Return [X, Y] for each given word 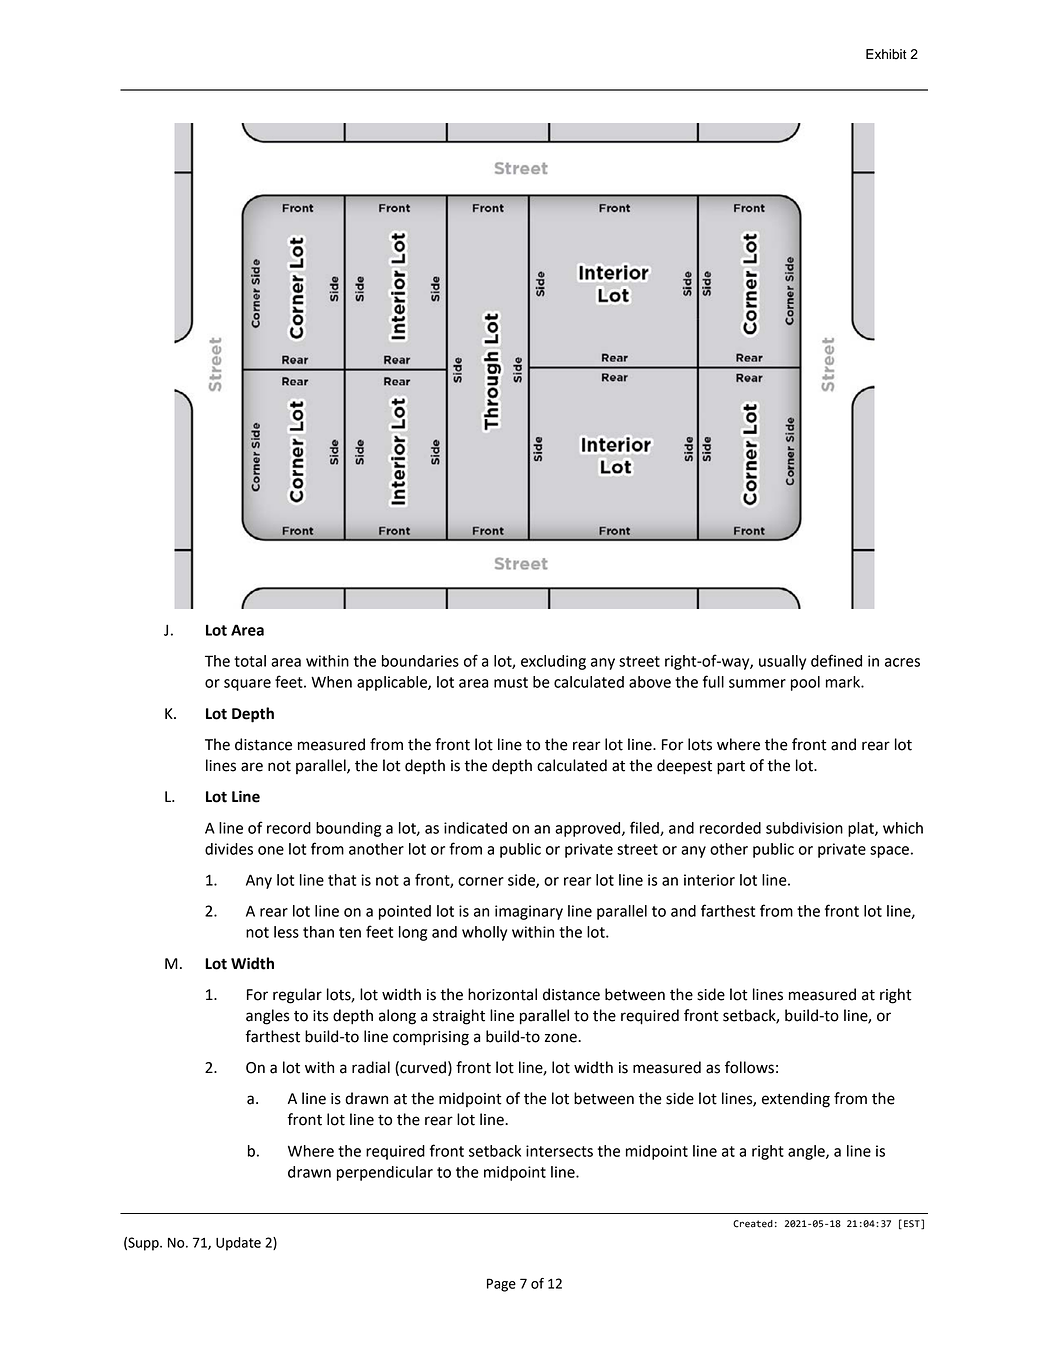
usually [782, 662]
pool [805, 683]
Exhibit [886, 54]
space [889, 852]
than [318, 932]
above [650, 682]
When [331, 682]
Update [238, 1244]
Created [753, 1224]
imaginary [529, 912]
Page [501, 1285]
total [250, 661]
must [511, 682]
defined [836, 660]
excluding [553, 662]
